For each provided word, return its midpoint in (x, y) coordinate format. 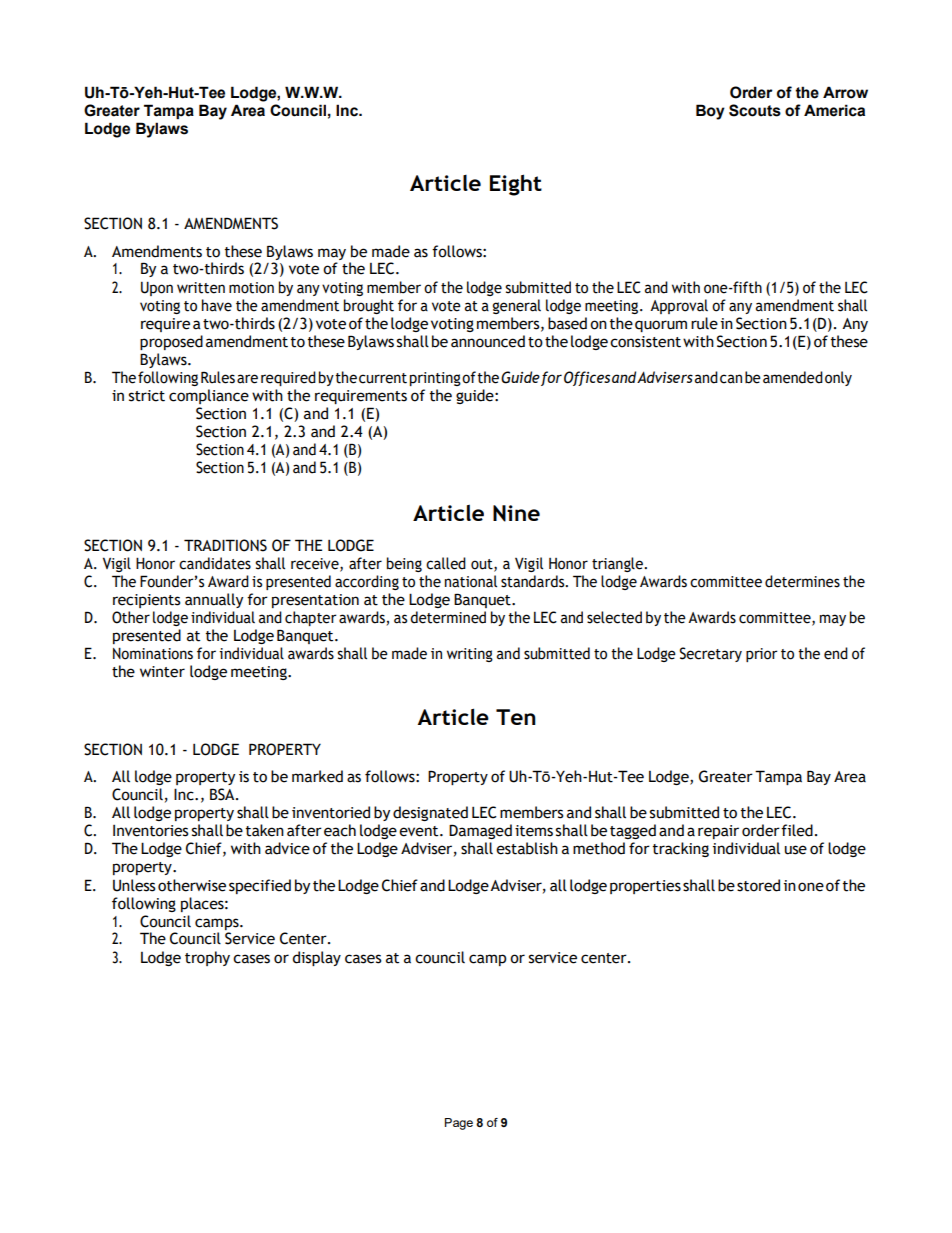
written (201, 288)
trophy (207, 958)
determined (448, 617)
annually (214, 600)
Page (459, 1124)
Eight (516, 185)
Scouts (755, 110)
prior (762, 655)
